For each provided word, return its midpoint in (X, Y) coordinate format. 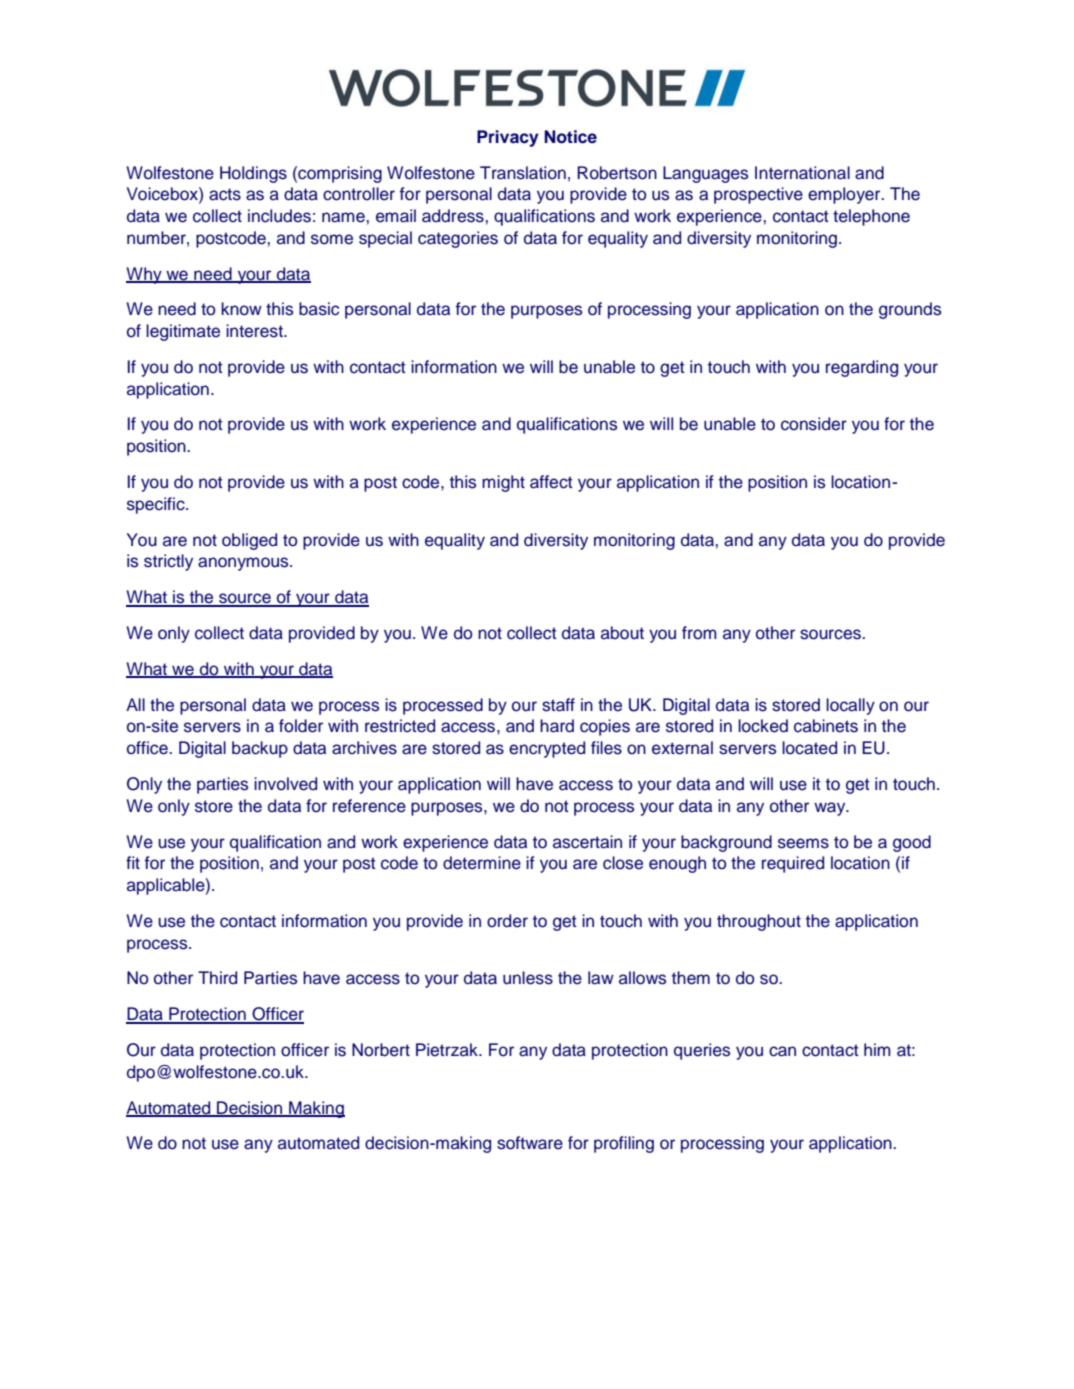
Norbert (381, 1050)
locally (850, 706)
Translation (523, 173)
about (622, 633)
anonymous (244, 564)
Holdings (253, 174)
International (802, 173)
